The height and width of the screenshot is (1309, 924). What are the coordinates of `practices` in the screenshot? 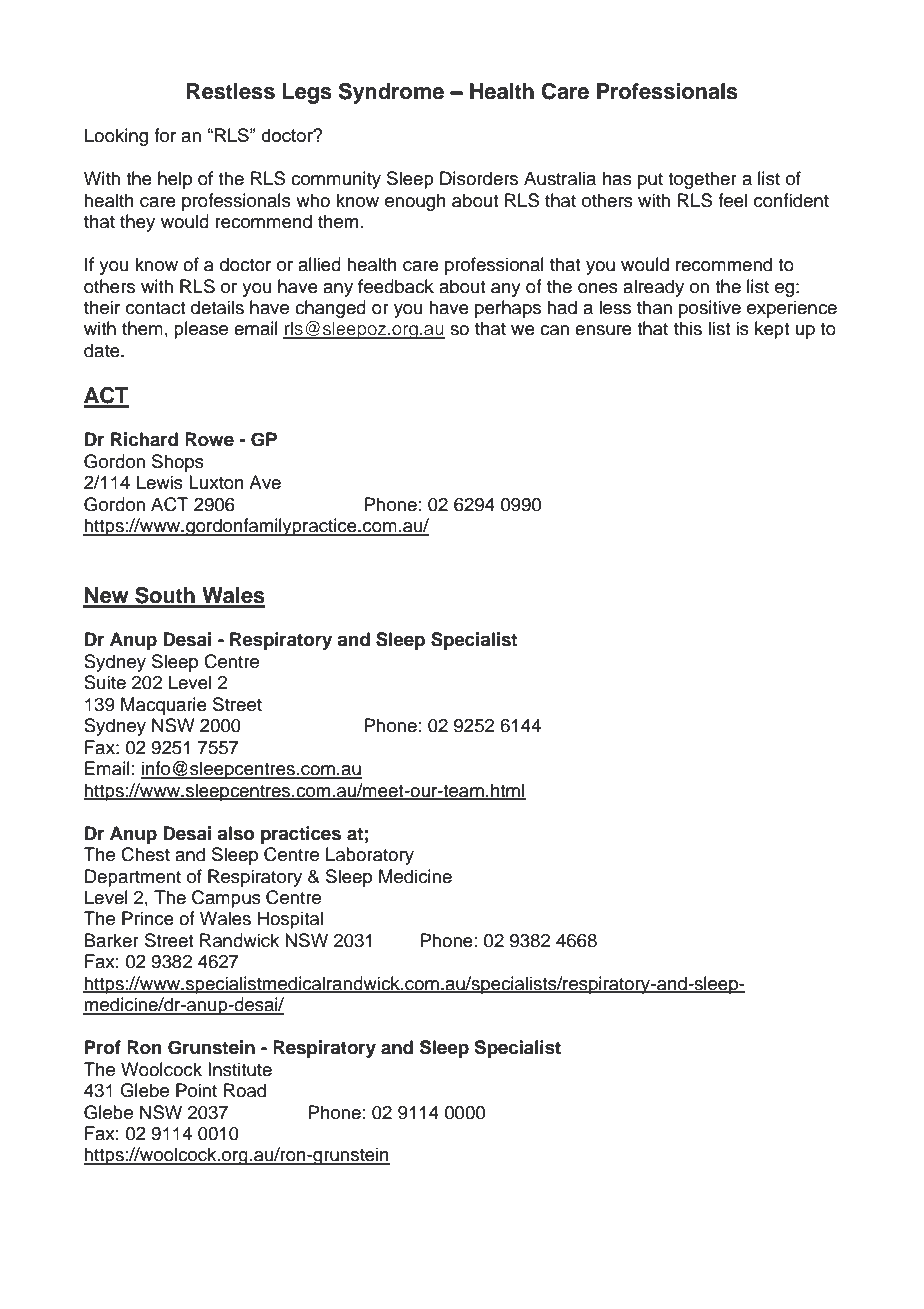 It's located at (301, 835).
